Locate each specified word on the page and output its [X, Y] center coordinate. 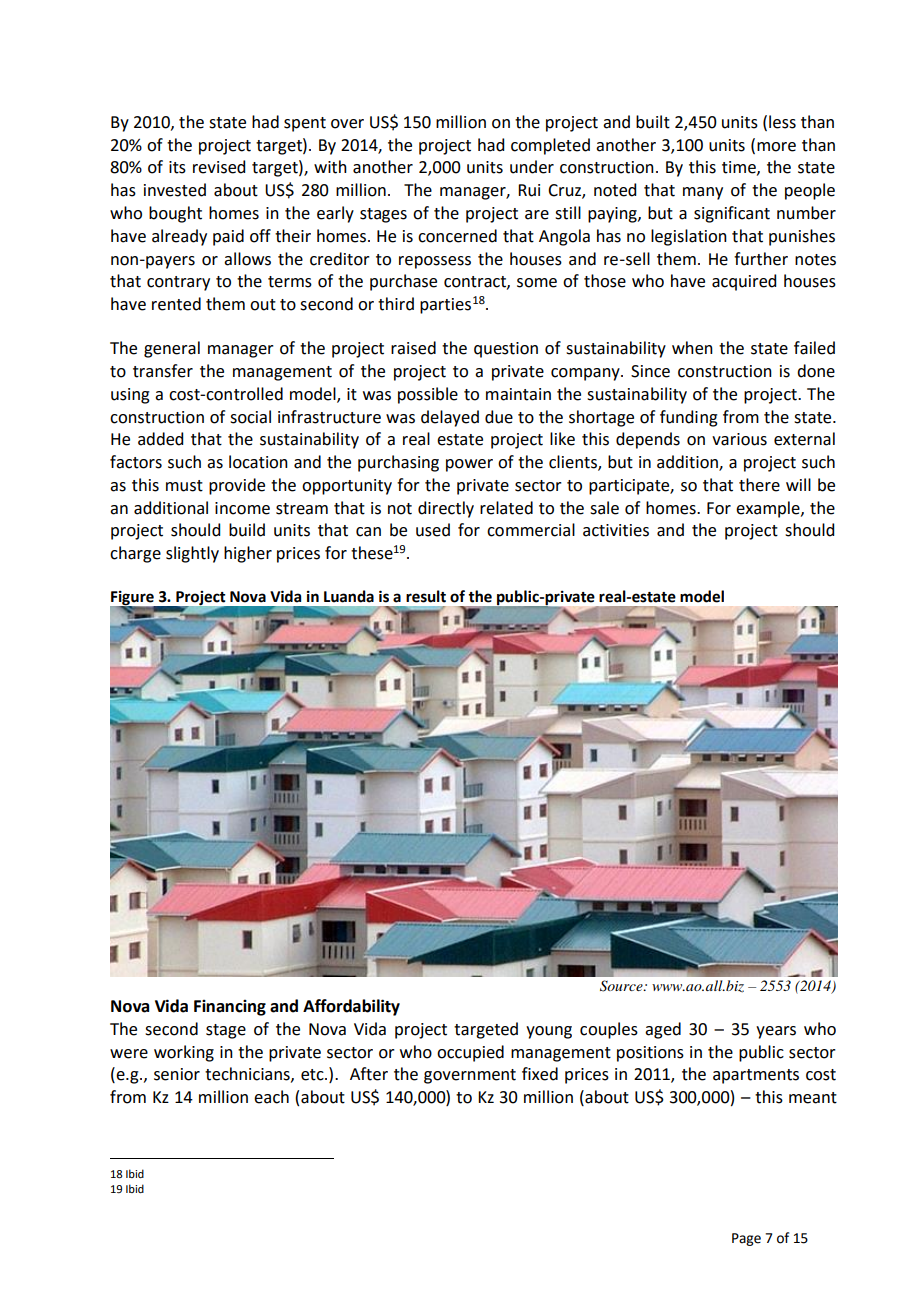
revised [219, 167]
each [271, 1097]
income [242, 508]
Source [622, 986]
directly [446, 509]
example [769, 509]
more [776, 147]
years [776, 1032]
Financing [230, 1008]
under [532, 167]
